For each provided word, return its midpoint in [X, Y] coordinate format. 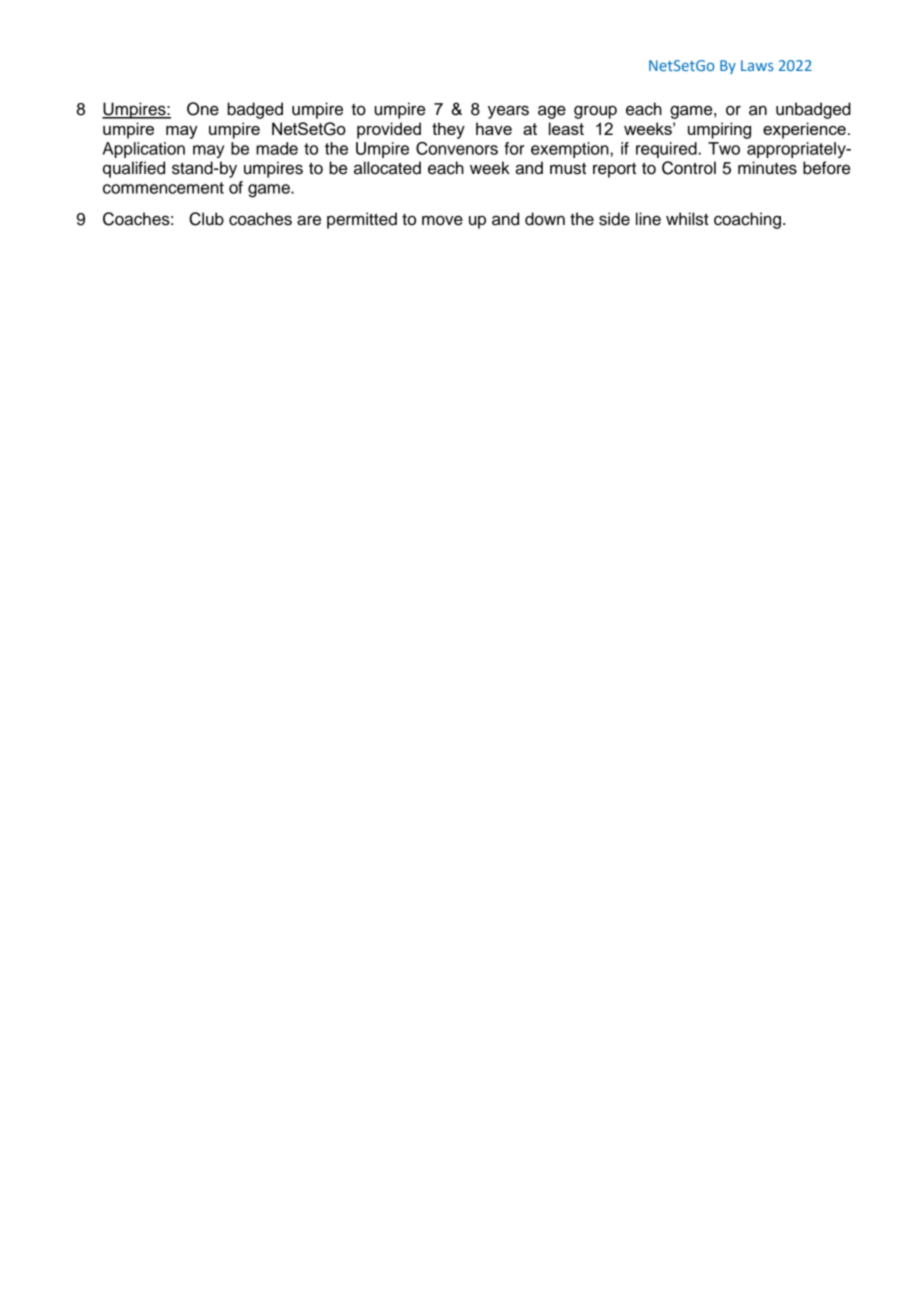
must [568, 169]
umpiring [719, 130]
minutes [767, 168]
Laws [757, 65]
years [508, 112]
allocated [387, 168]
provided [389, 130]
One [203, 109]
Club [206, 219]
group [595, 112]
